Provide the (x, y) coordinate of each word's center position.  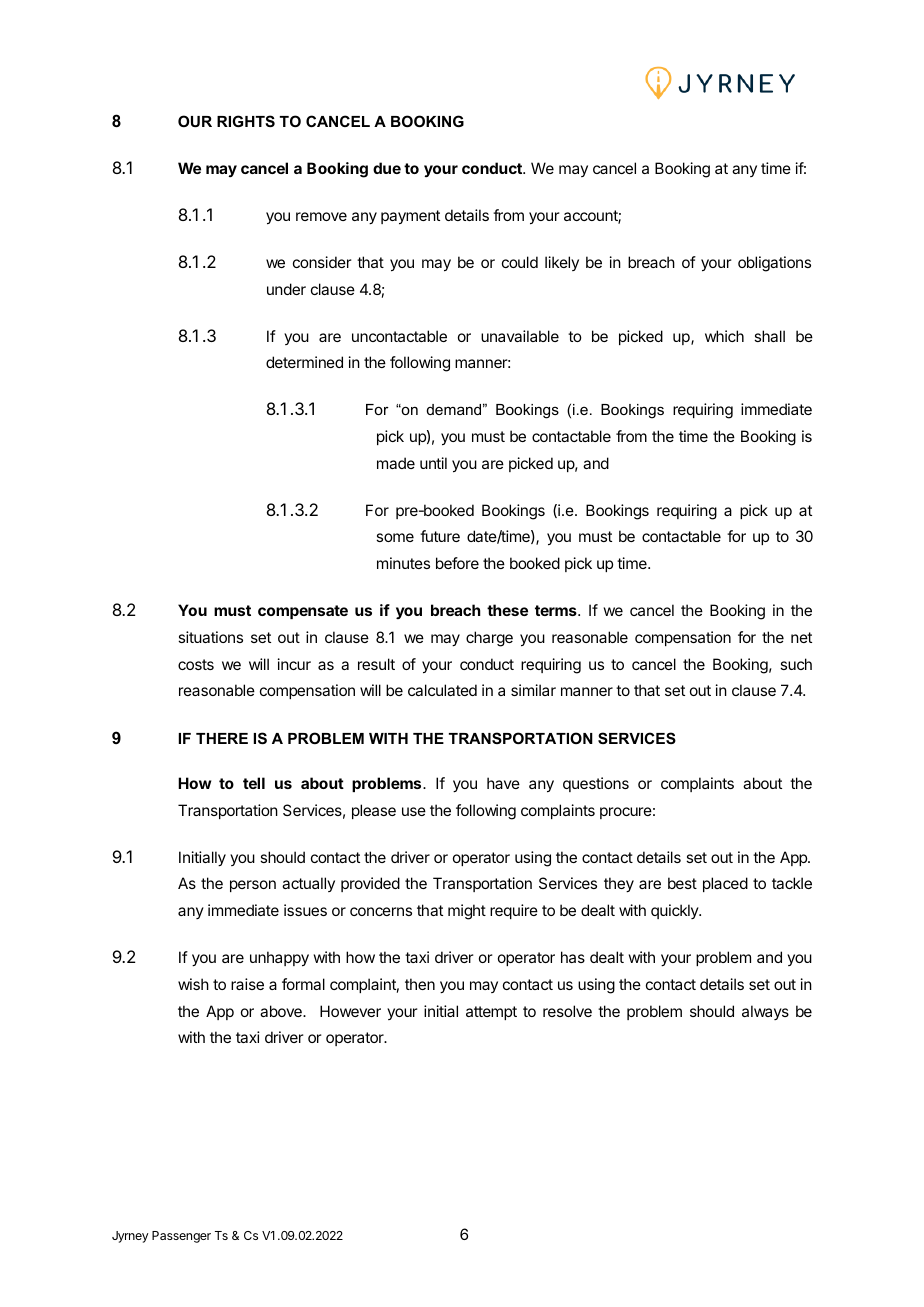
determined (304, 362)
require (514, 911)
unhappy (279, 959)
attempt (491, 1013)
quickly (676, 911)
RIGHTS (246, 121)
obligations (774, 264)
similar (533, 690)
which (724, 336)
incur (294, 664)
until (433, 463)
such (796, 664)
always (765, 1012)
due (387, 168)
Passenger (181, 1237)
